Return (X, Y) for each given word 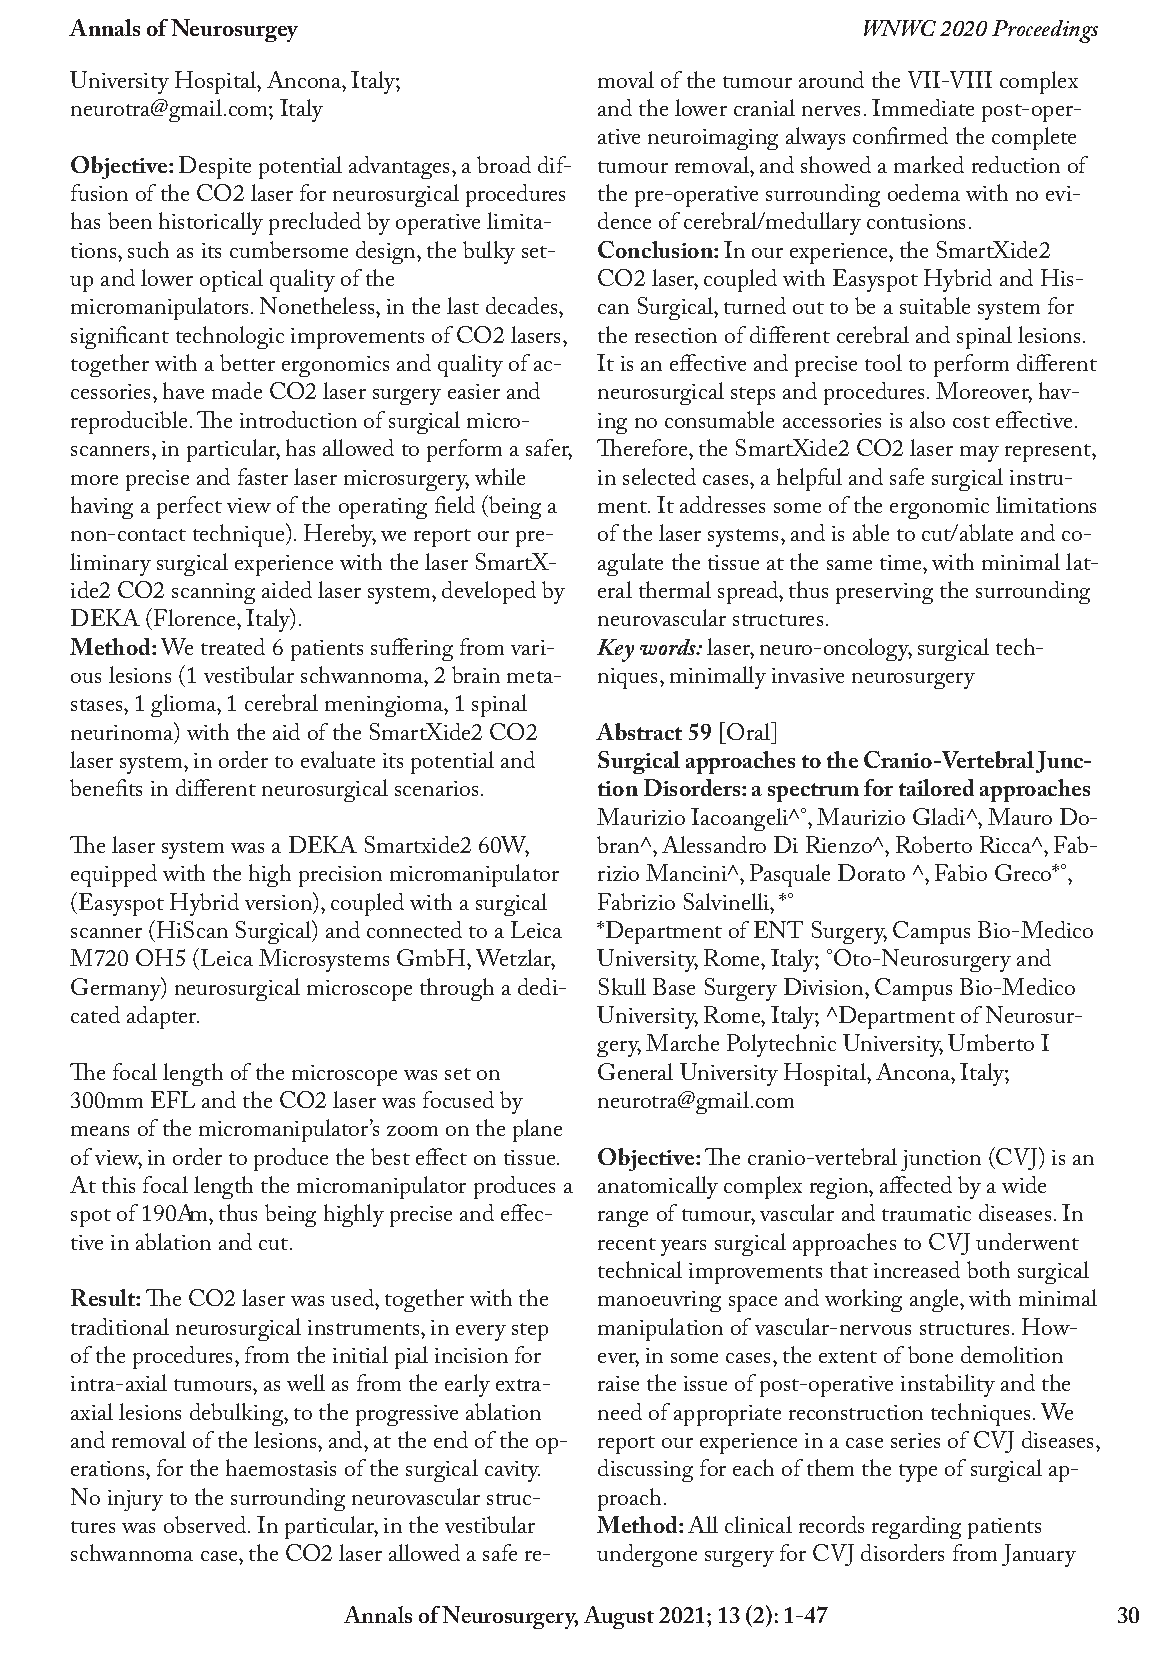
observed (206, 1524)
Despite (215, 167)
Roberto (934, 844)
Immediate (923, 107)
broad (504, 164)
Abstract (639, 731)
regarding (916, 1527)
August (619, 1617)
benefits (106, 787)
